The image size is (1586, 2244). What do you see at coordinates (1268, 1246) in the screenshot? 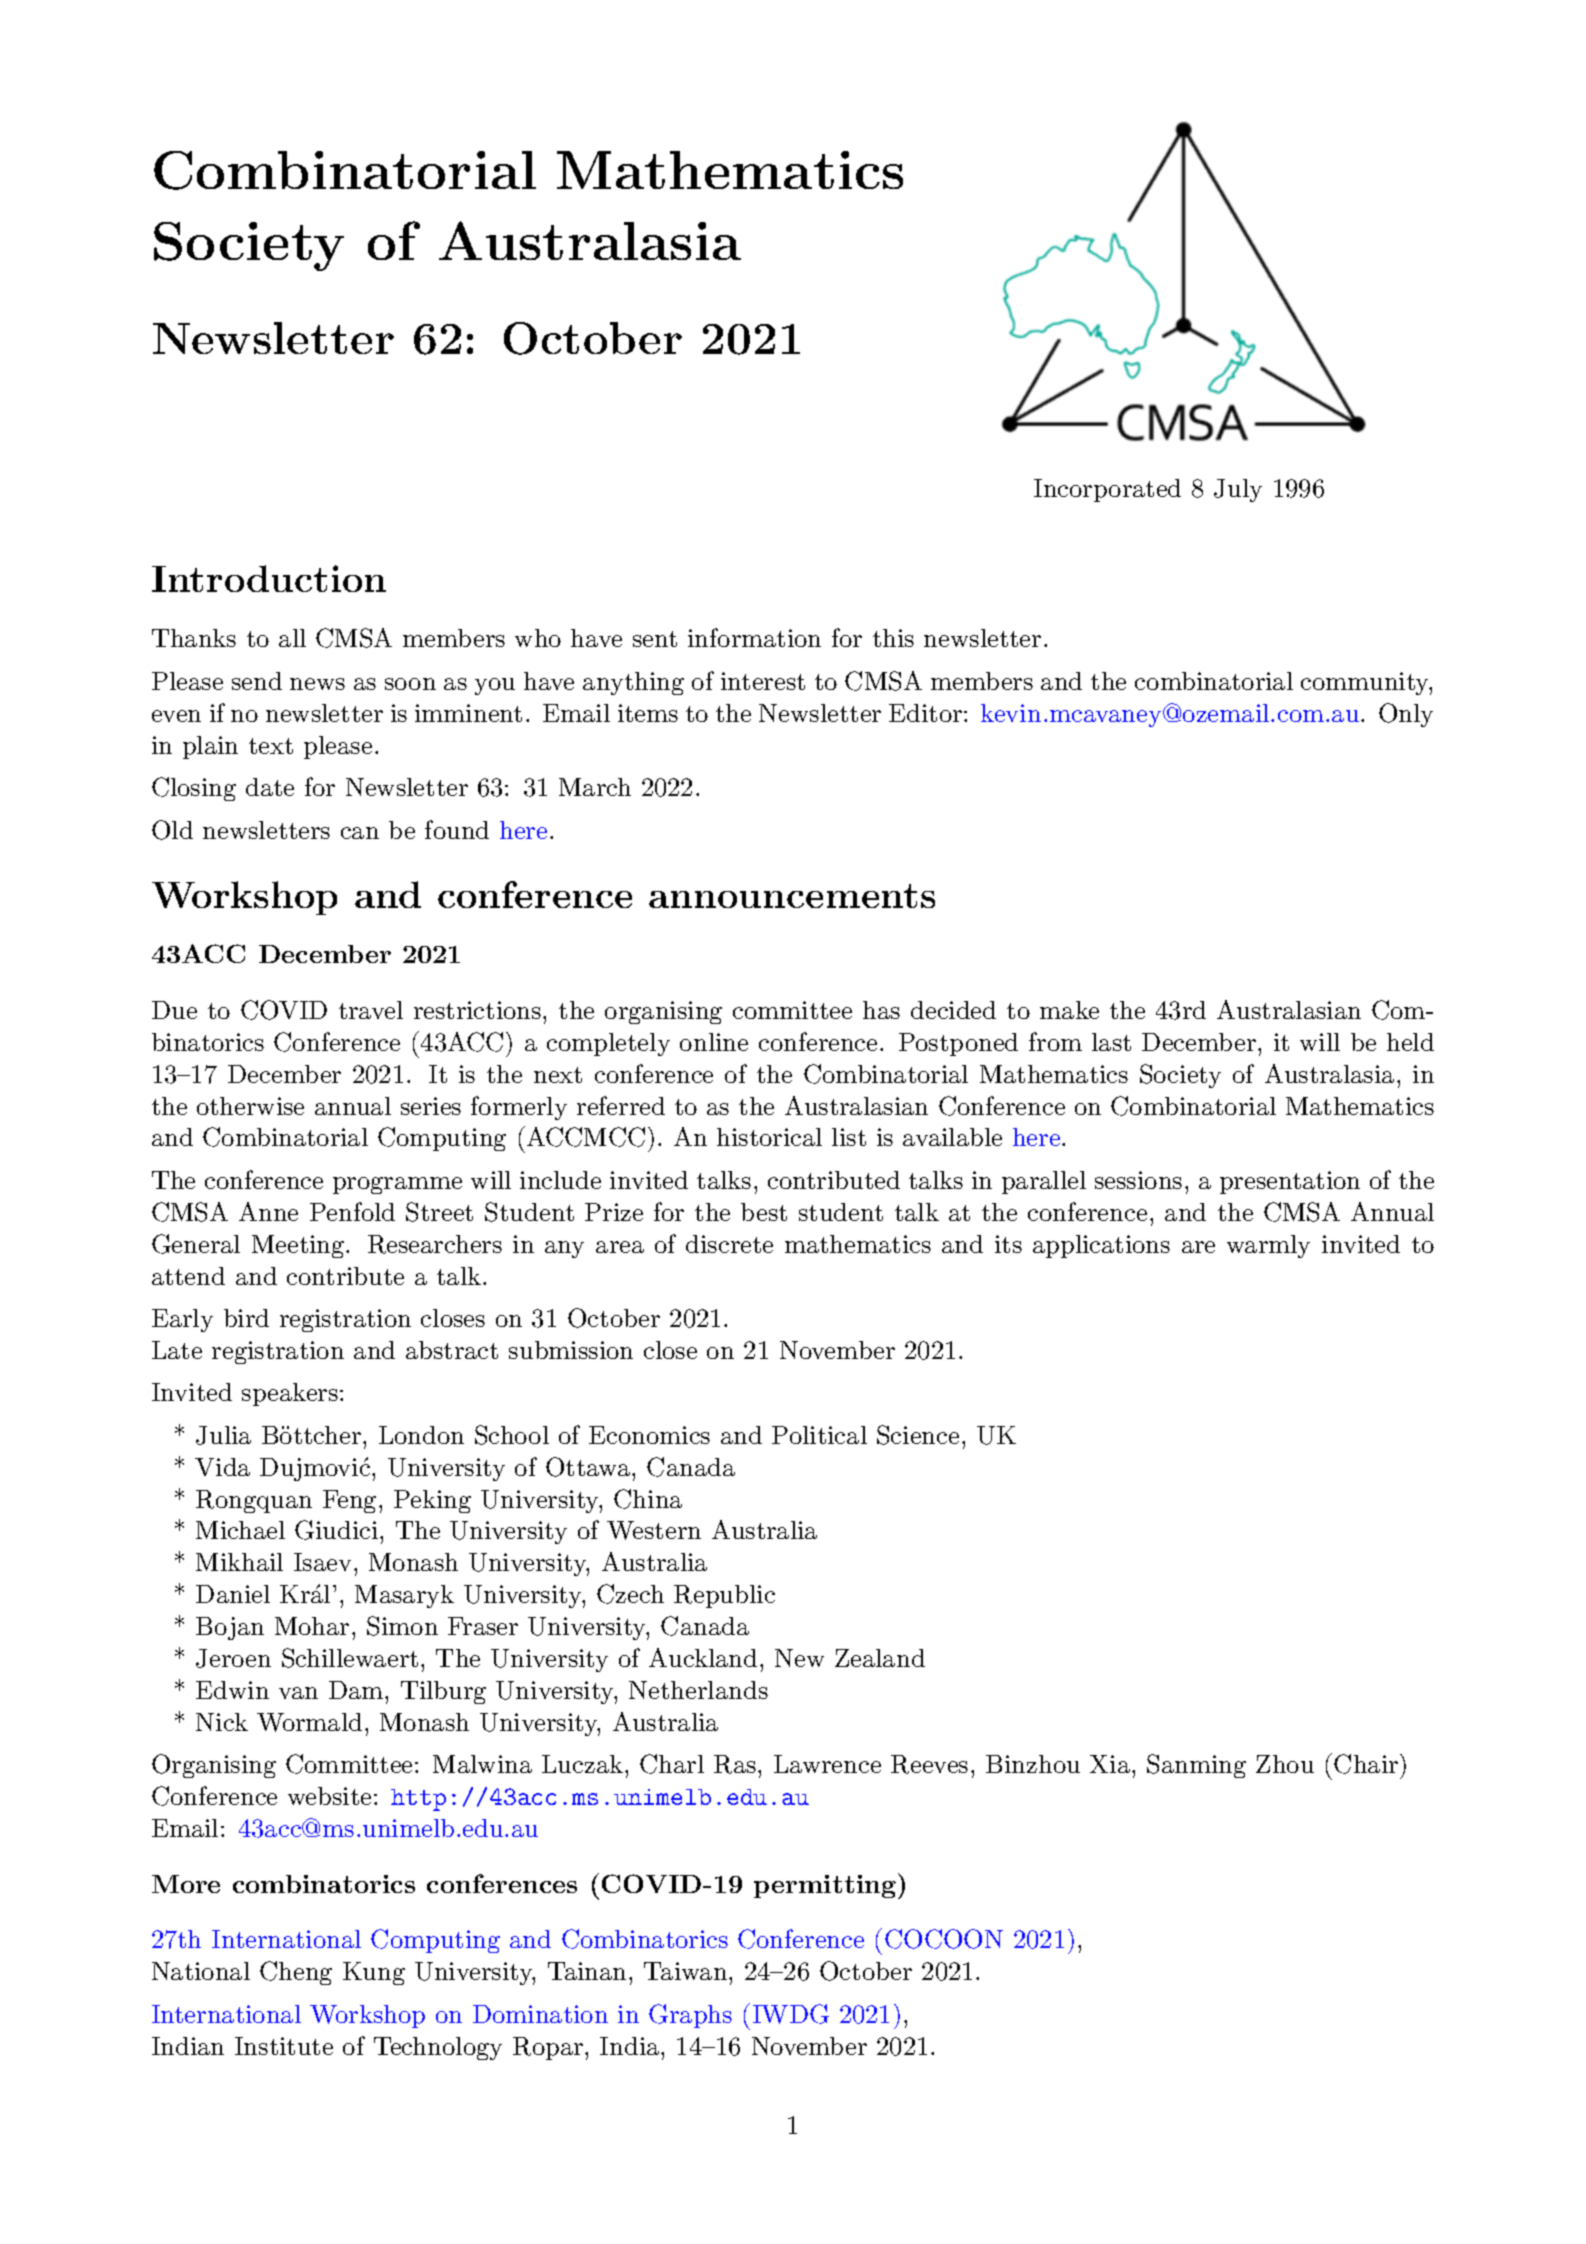
I see `warmly` at bounding box center [1268, 1246].
